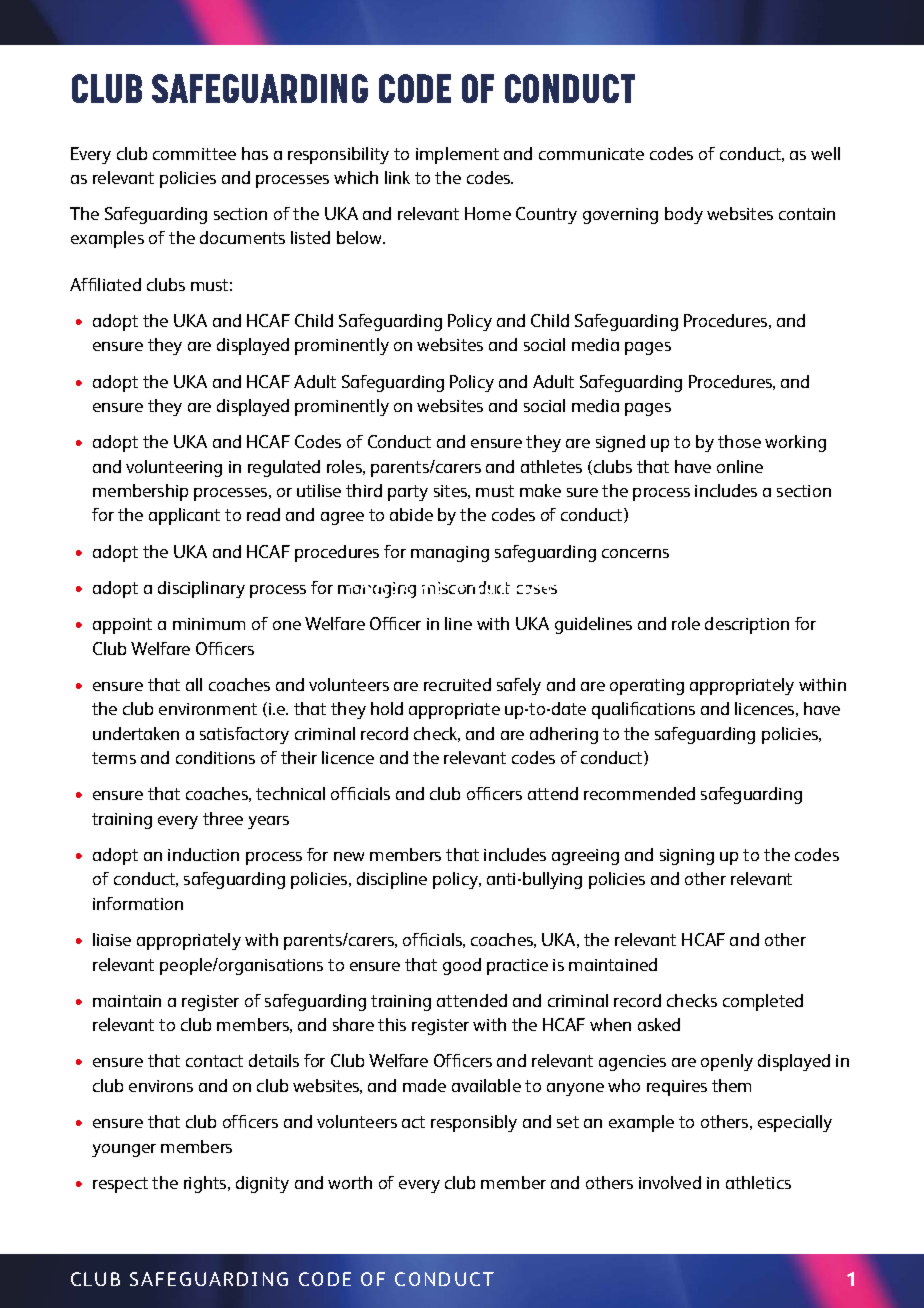  I want to click on body, so click(684, 215).
